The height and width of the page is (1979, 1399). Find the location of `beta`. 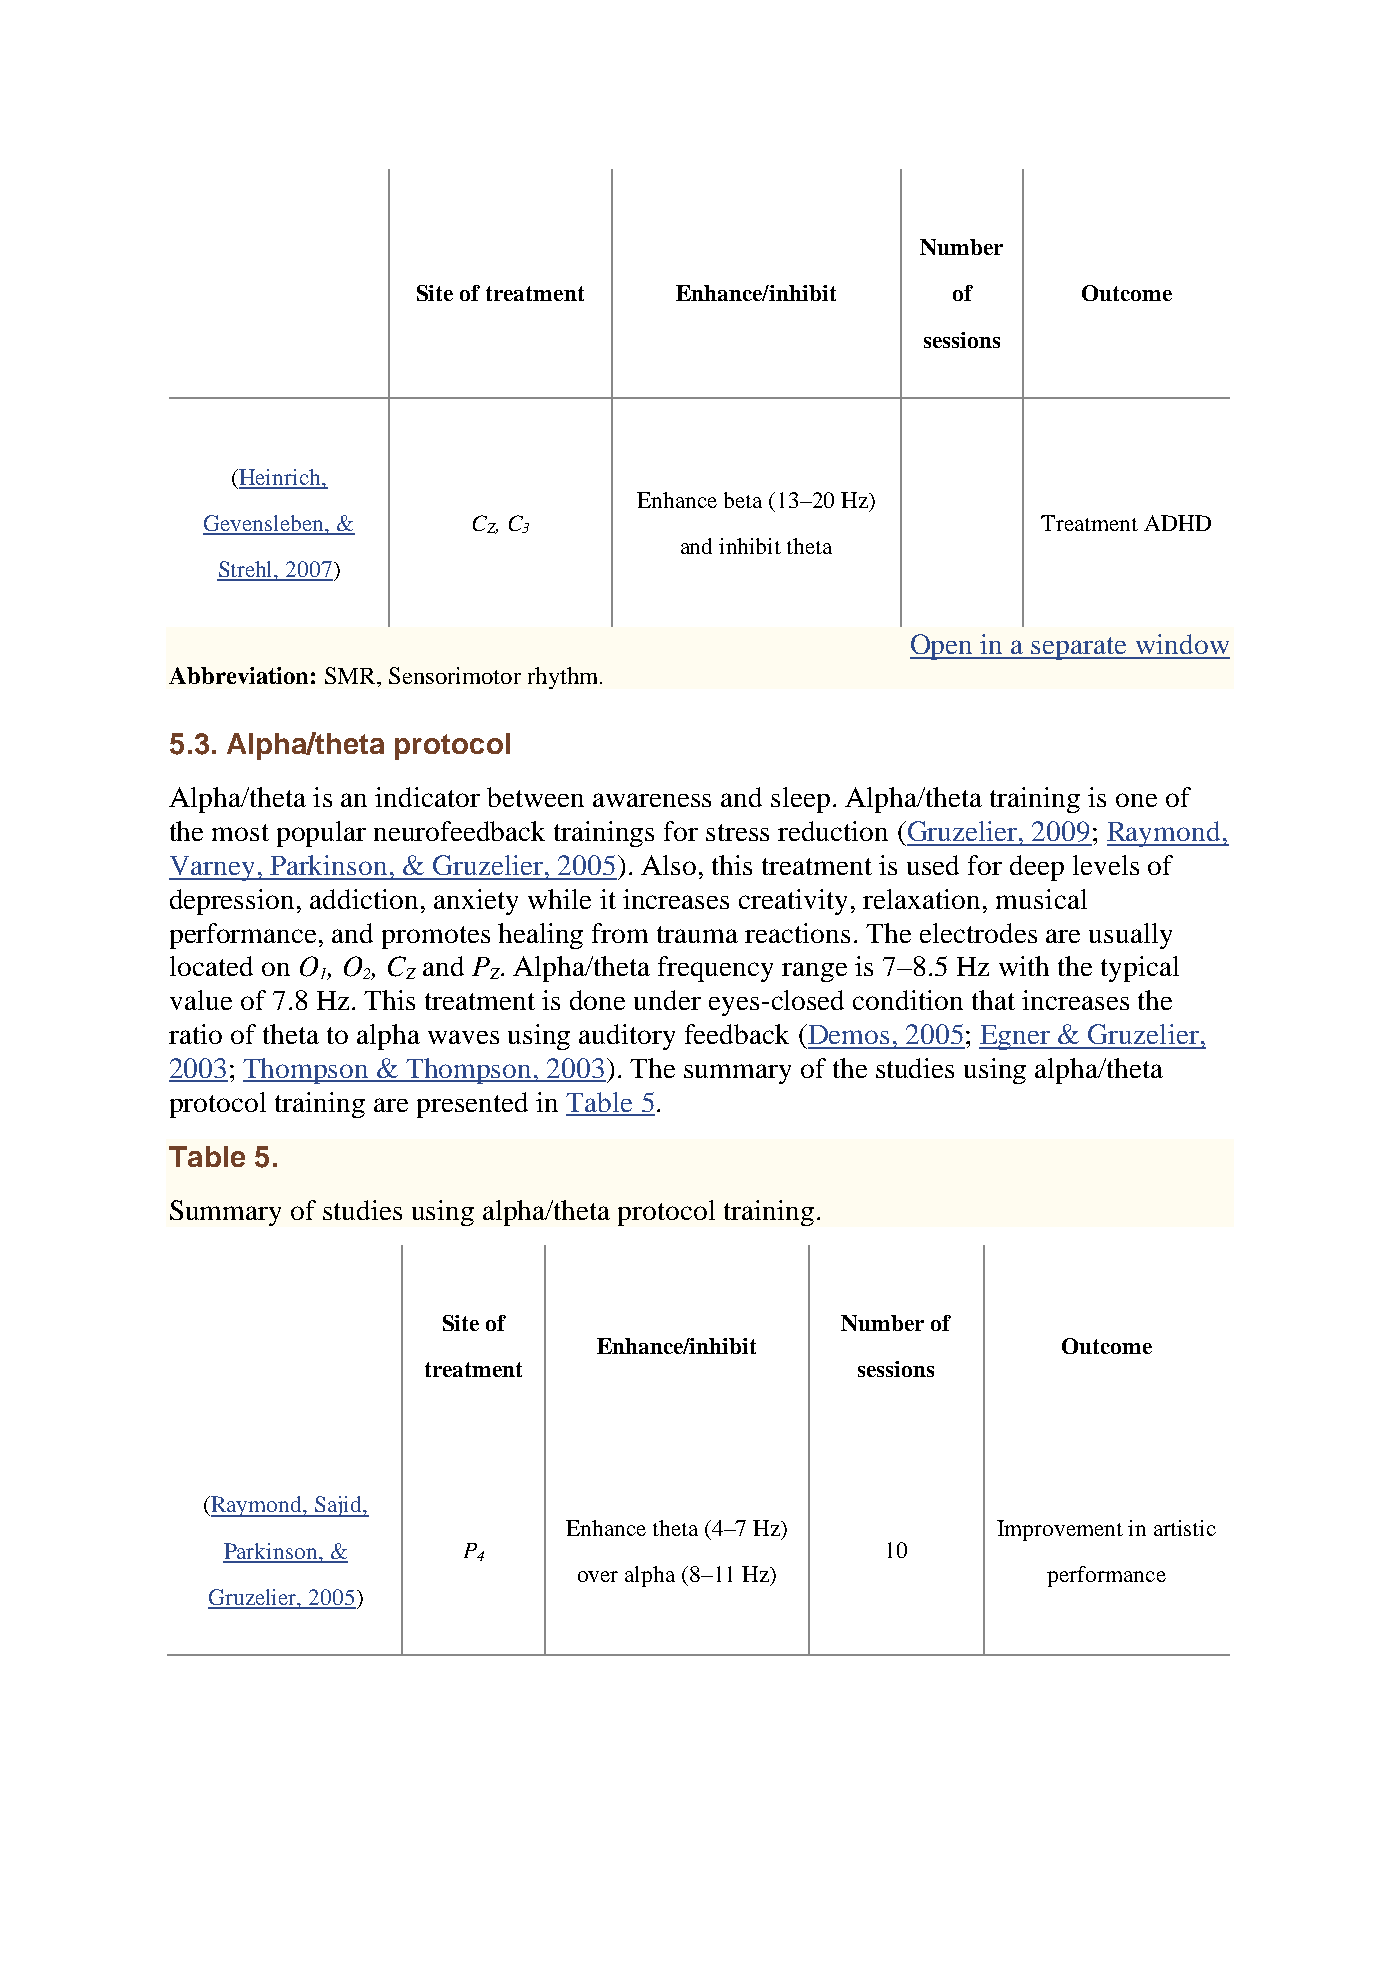

beta is located at coordinates (743, 500).
